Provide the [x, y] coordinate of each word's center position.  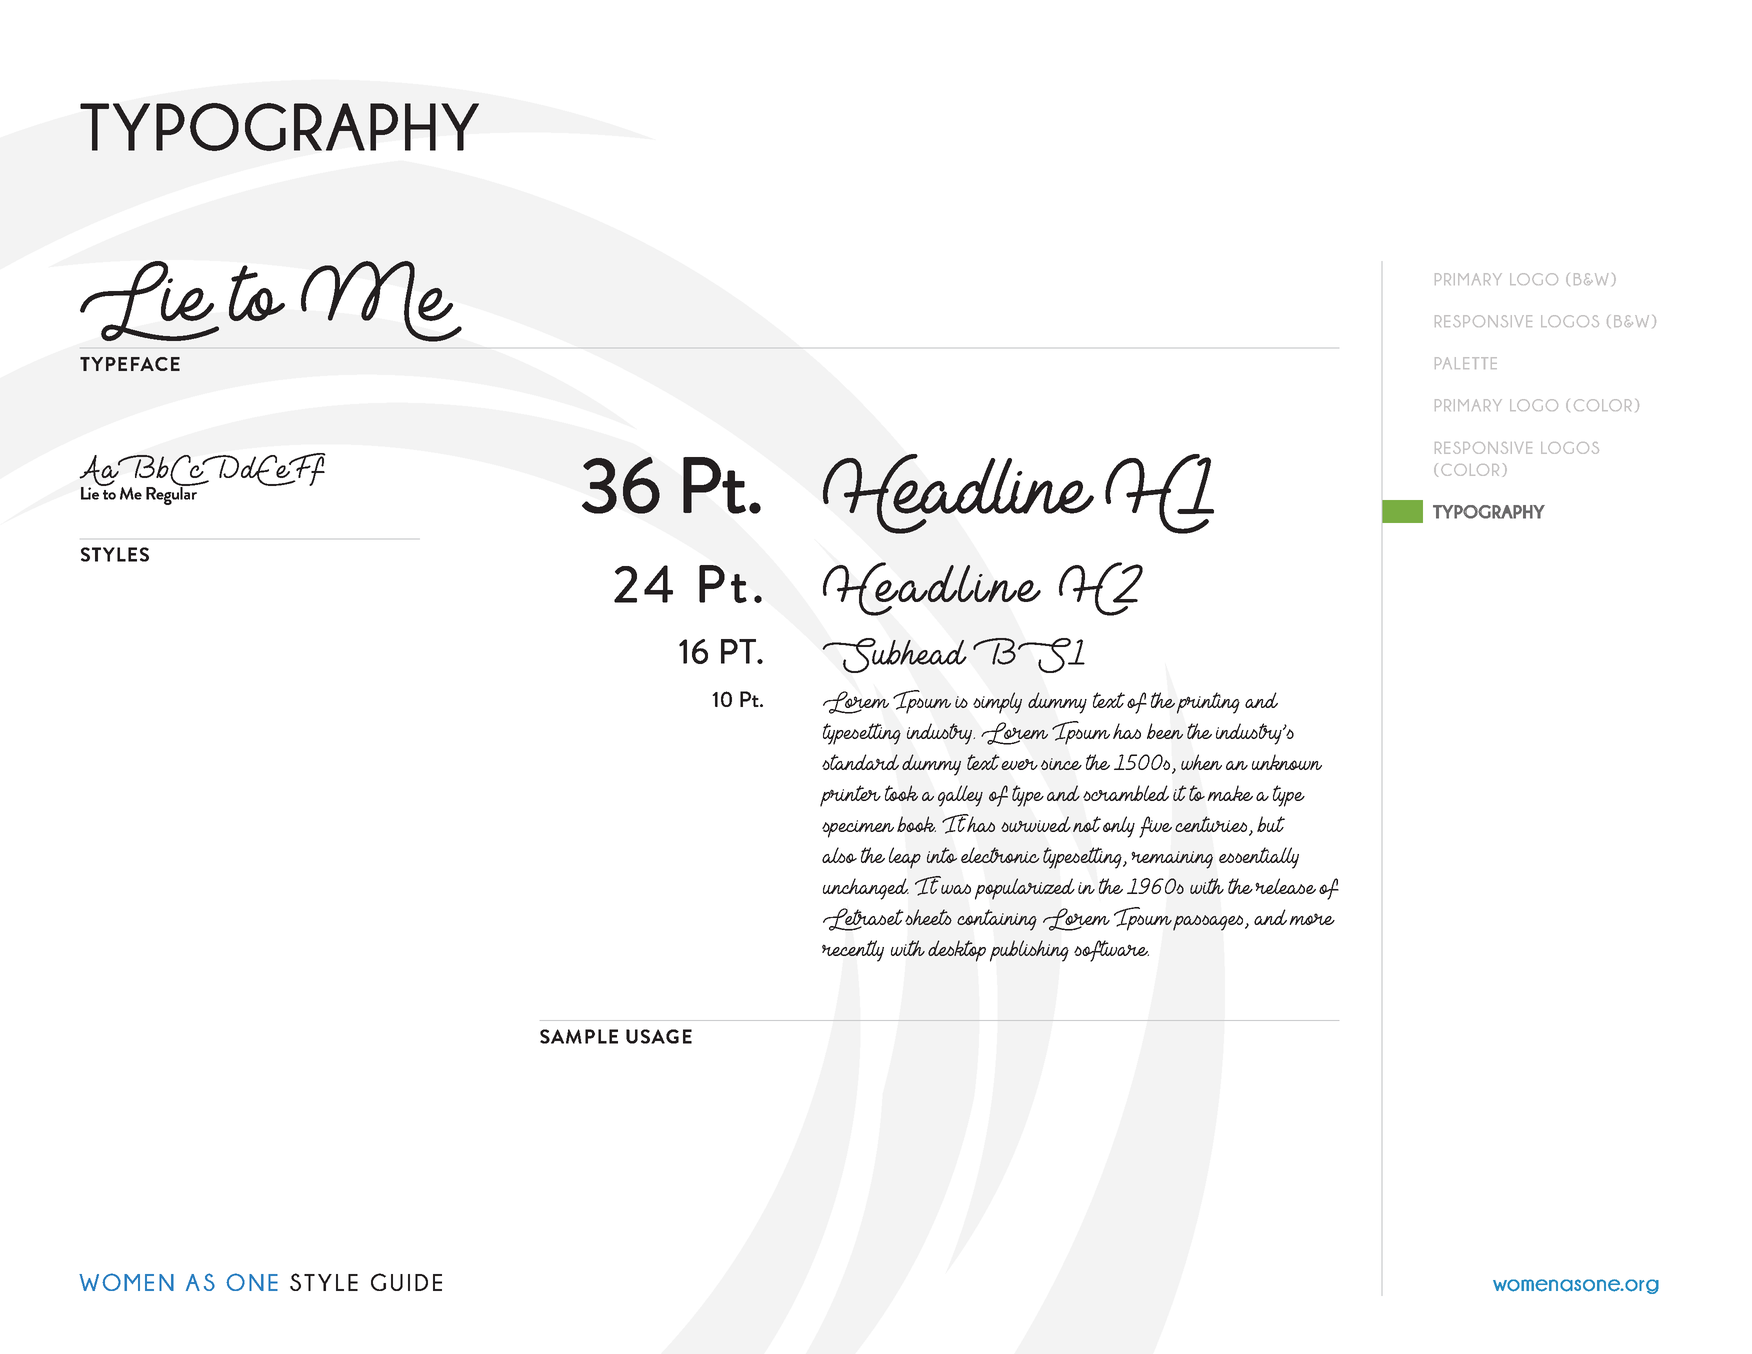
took [901, 793]
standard [860, 762]
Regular [172, 494]
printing [1208, 703]
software [1111, 951]
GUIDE [406, 1282]
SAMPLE [579, 1036]
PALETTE [1466, 363]
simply [997, 703]
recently [853, 951]
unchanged [866, 889]
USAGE [659, 1036]
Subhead [894, 655]
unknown [1287, 762]
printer [850, 796]
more [1312, 919]
